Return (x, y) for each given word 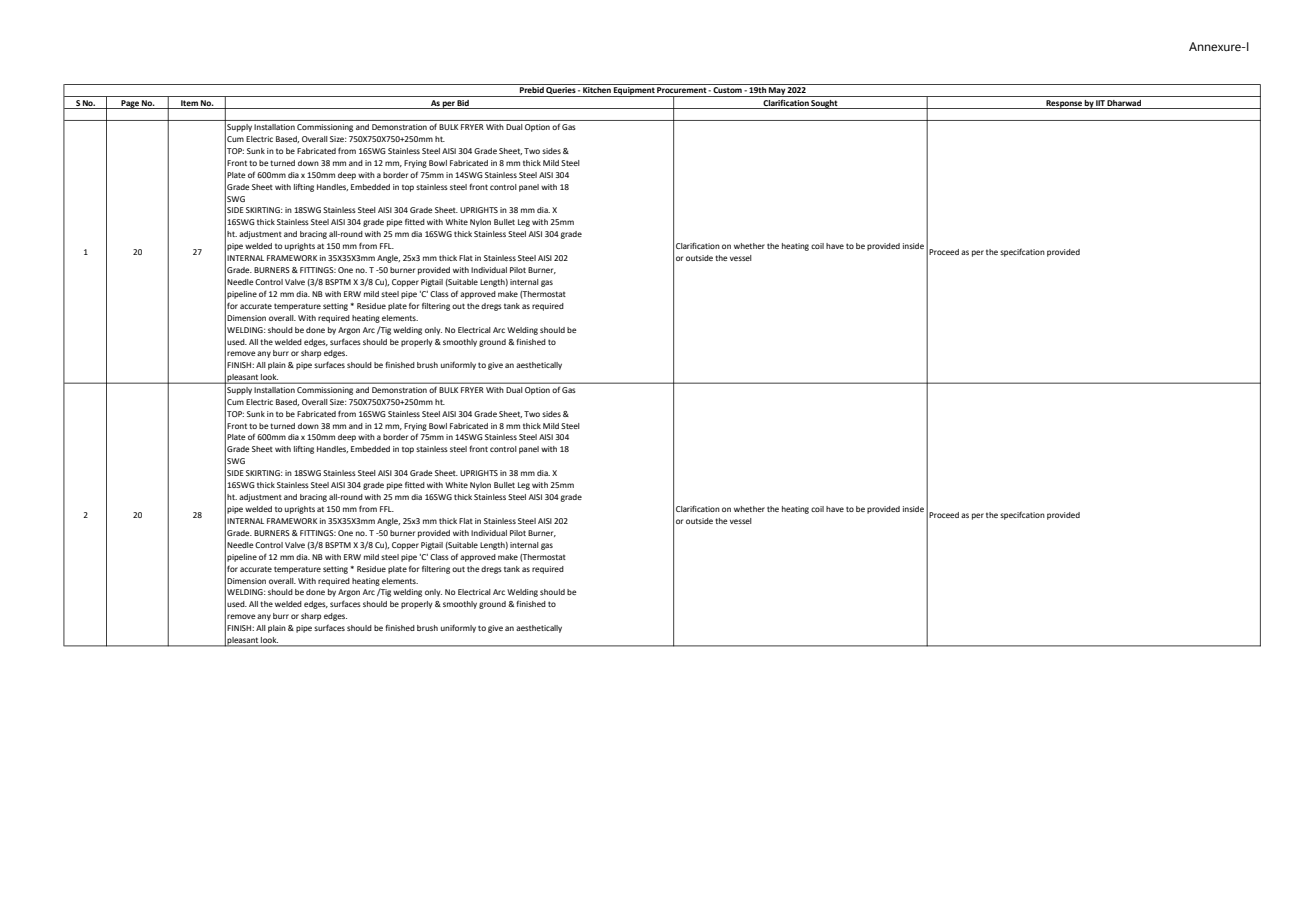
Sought (825, 104)
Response (1064, 104)
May (777, 92)
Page (130, 104)
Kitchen (597, 88)
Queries (561, 89)
